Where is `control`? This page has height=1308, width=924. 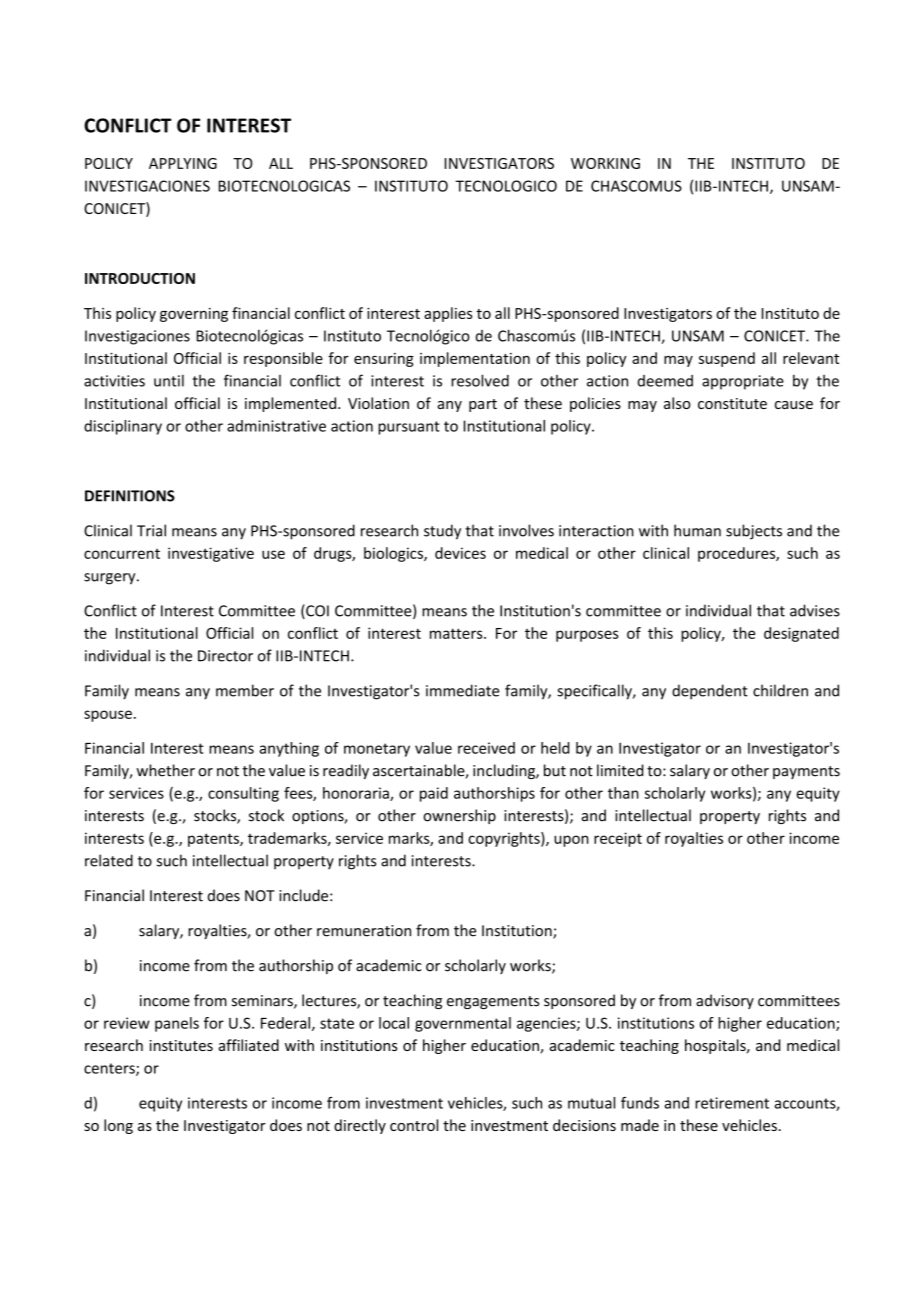 control is located at coordinates (414, 1125).
